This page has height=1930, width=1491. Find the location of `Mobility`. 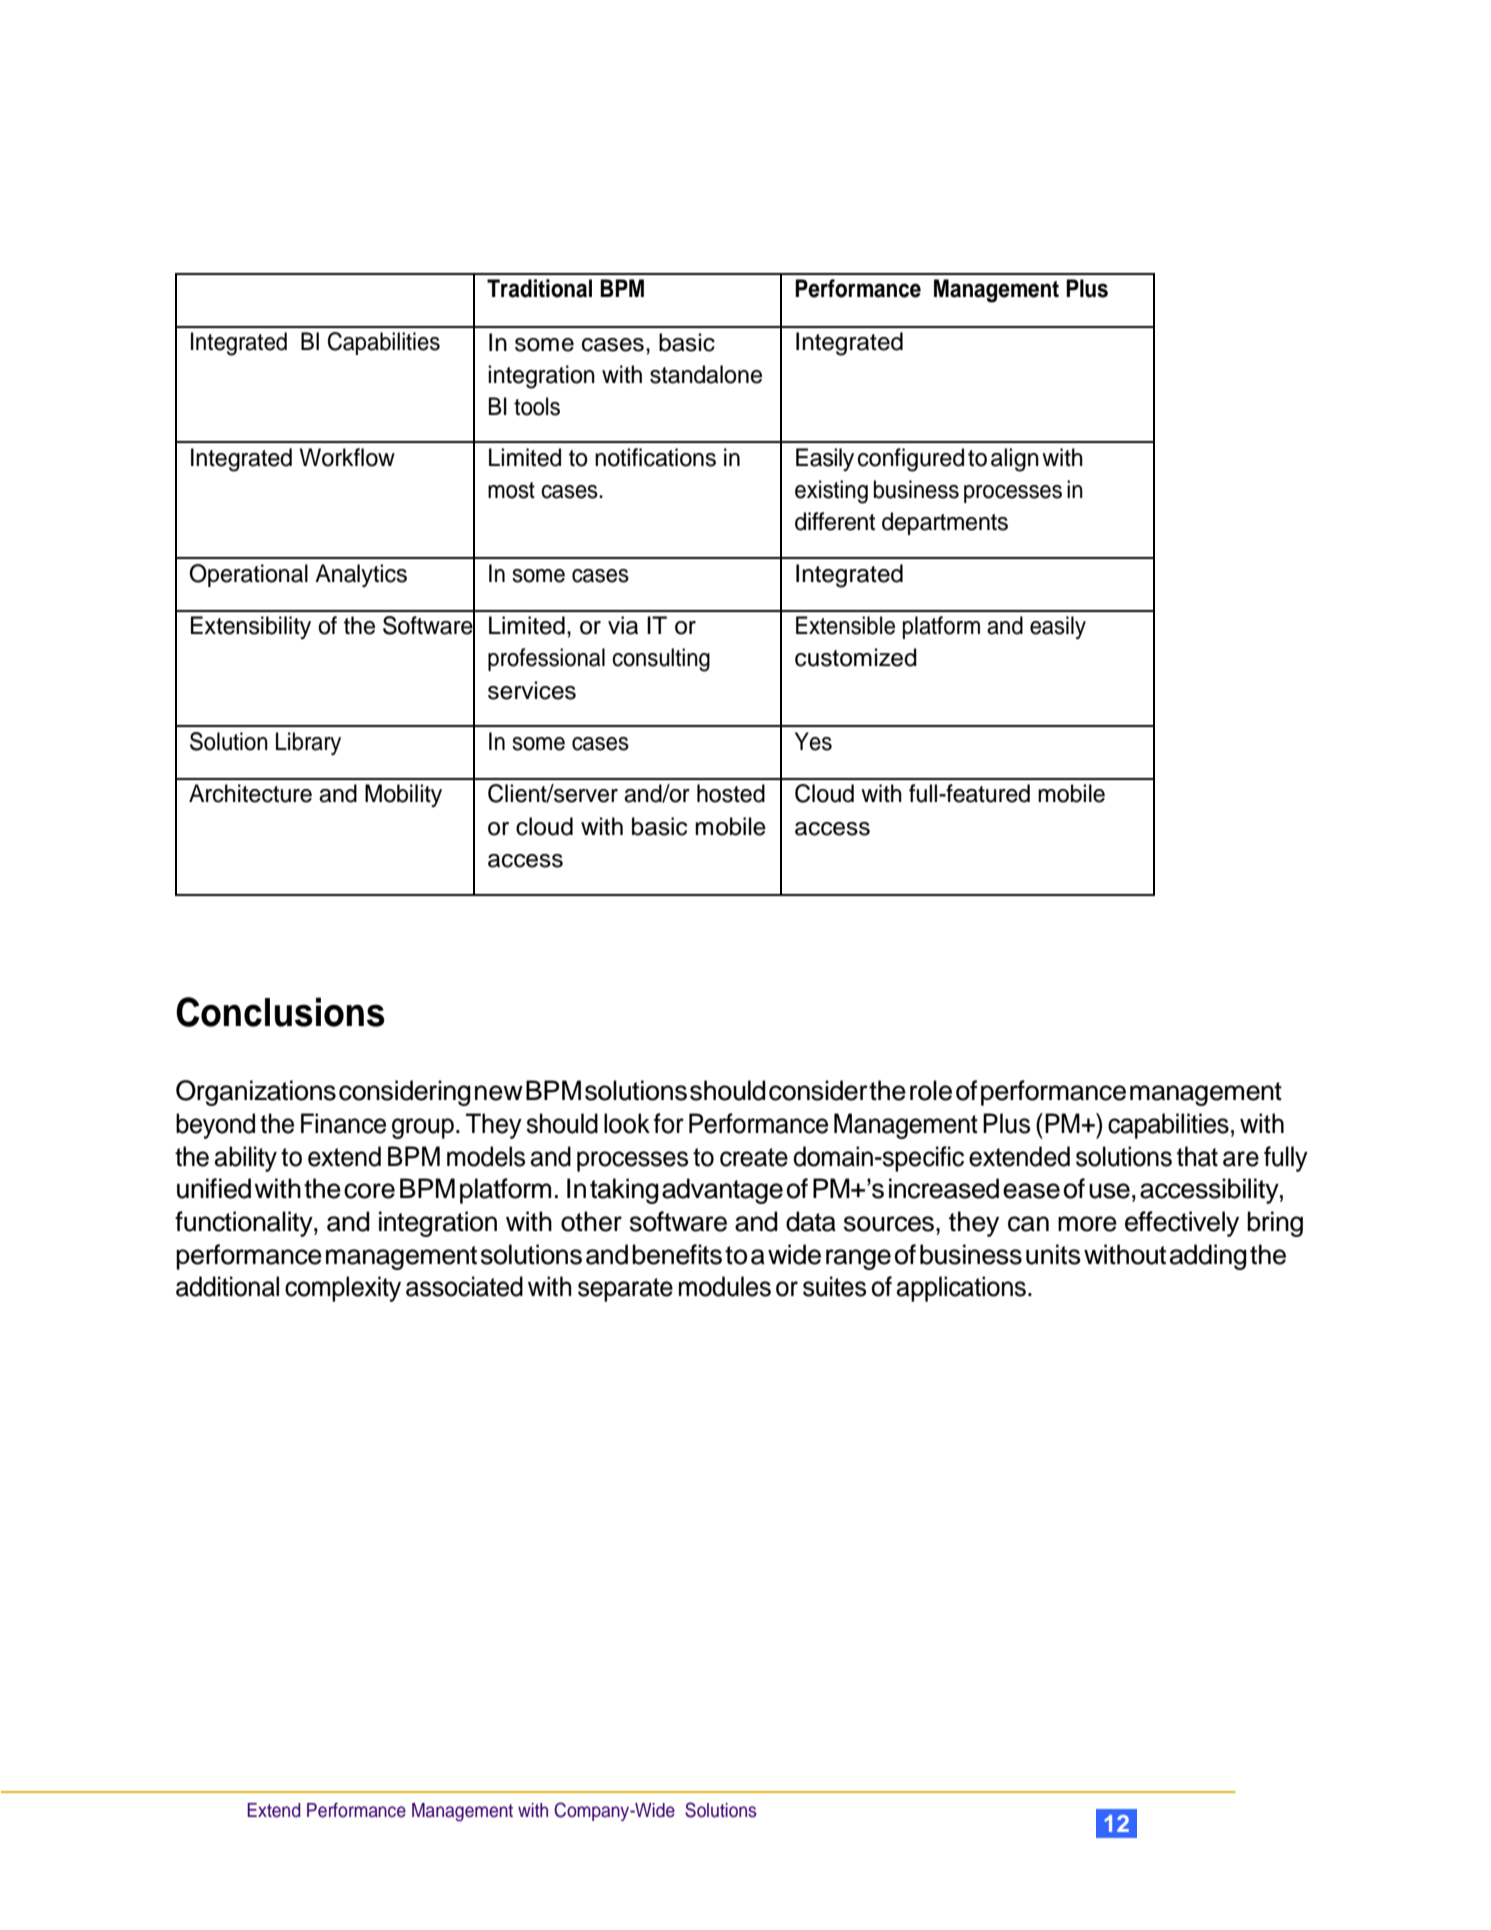

Mobility is located at coordinates (403, 795).
